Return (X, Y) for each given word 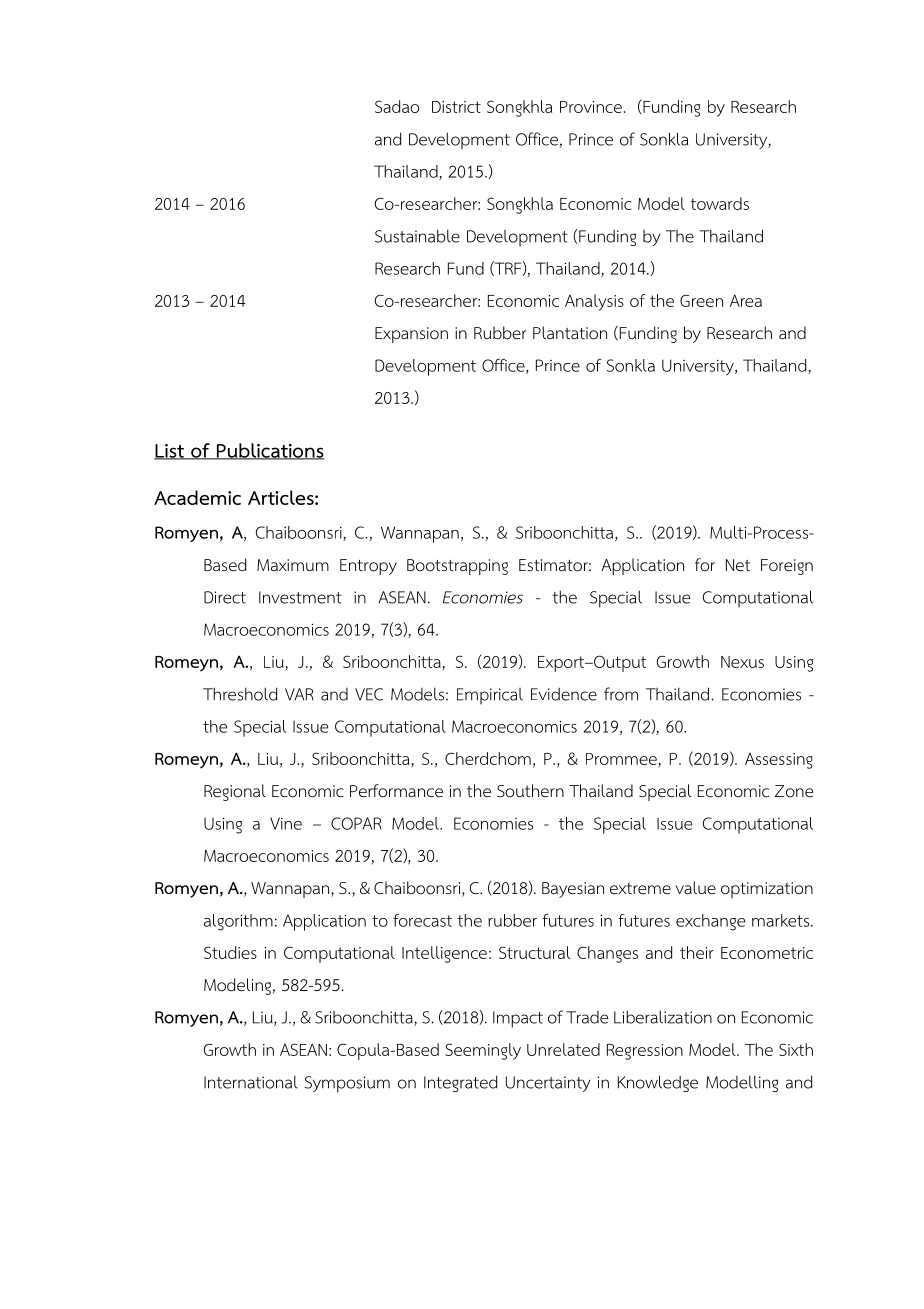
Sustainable (417, 236)
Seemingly (483, 1051)
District (456, 107)
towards (720, 203)
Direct (225, 597)
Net (738, 565)
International (251, 1082)
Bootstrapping (457, 567)
